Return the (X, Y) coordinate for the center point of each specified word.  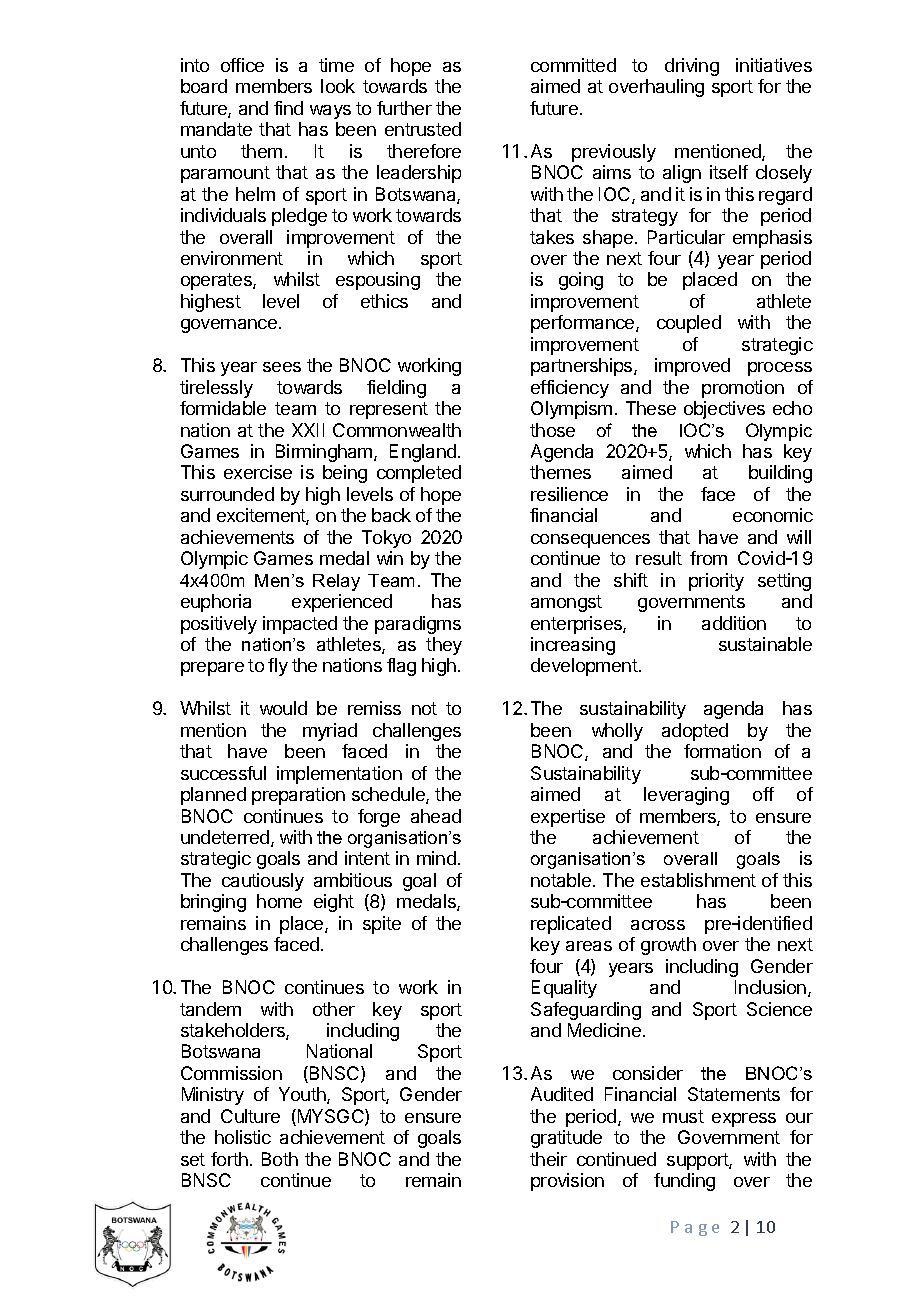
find (288, 108)
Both (280, 1159)
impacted (300, 625)
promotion (743, 389)
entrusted (423, 129)
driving (692, 67)
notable (561, 880)
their (548, 1159)
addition (734, 623)
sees (282, 367)
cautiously (263, 882)
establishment (698, 880)
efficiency (570, 389)
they (444, 646)
